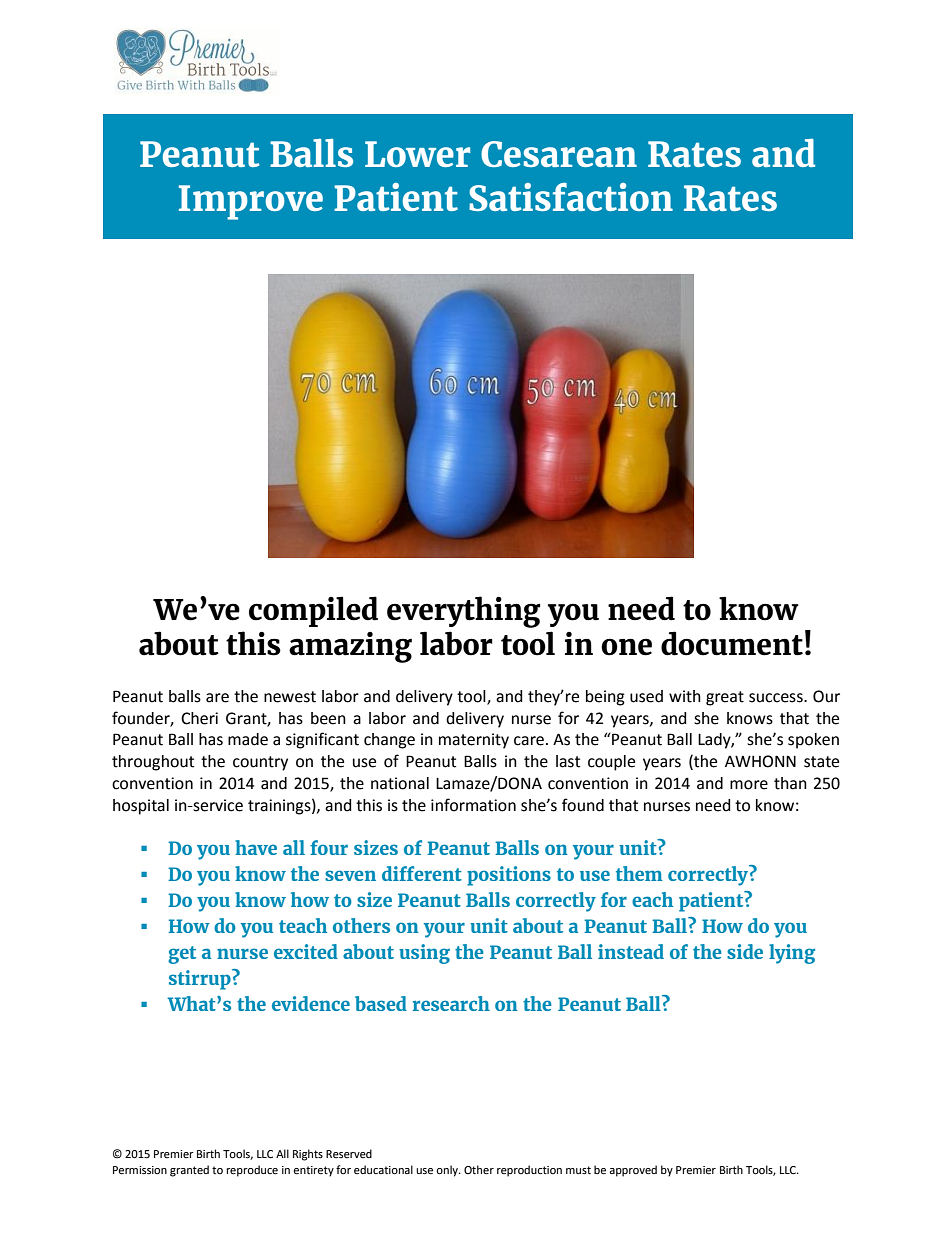 This document has height=1233, width=952. Describe the element at coordinates (252, 1171) in the document. I see `reproduce` at that location.
